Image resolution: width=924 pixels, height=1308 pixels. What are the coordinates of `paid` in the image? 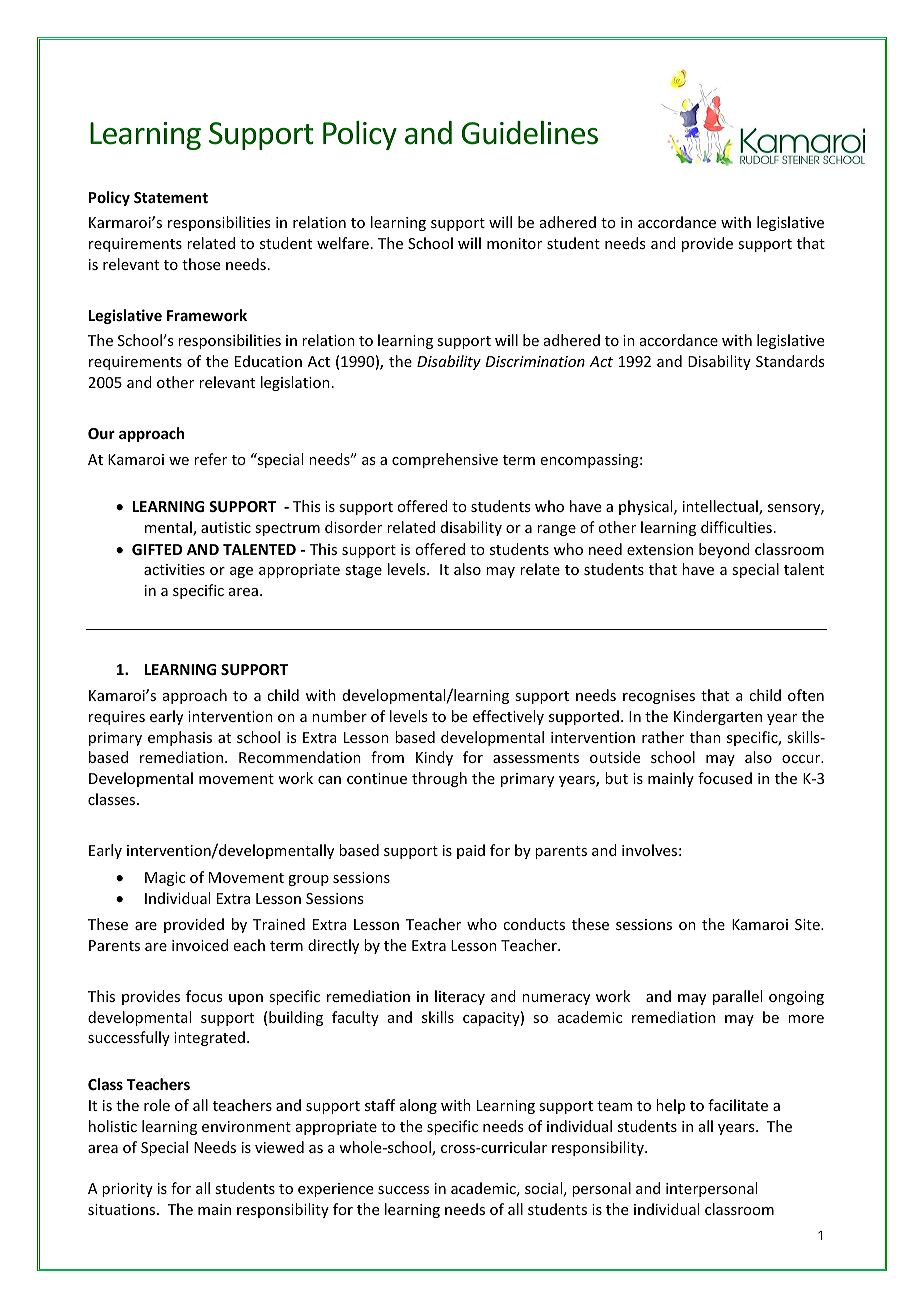 It's located at (471, 851).
